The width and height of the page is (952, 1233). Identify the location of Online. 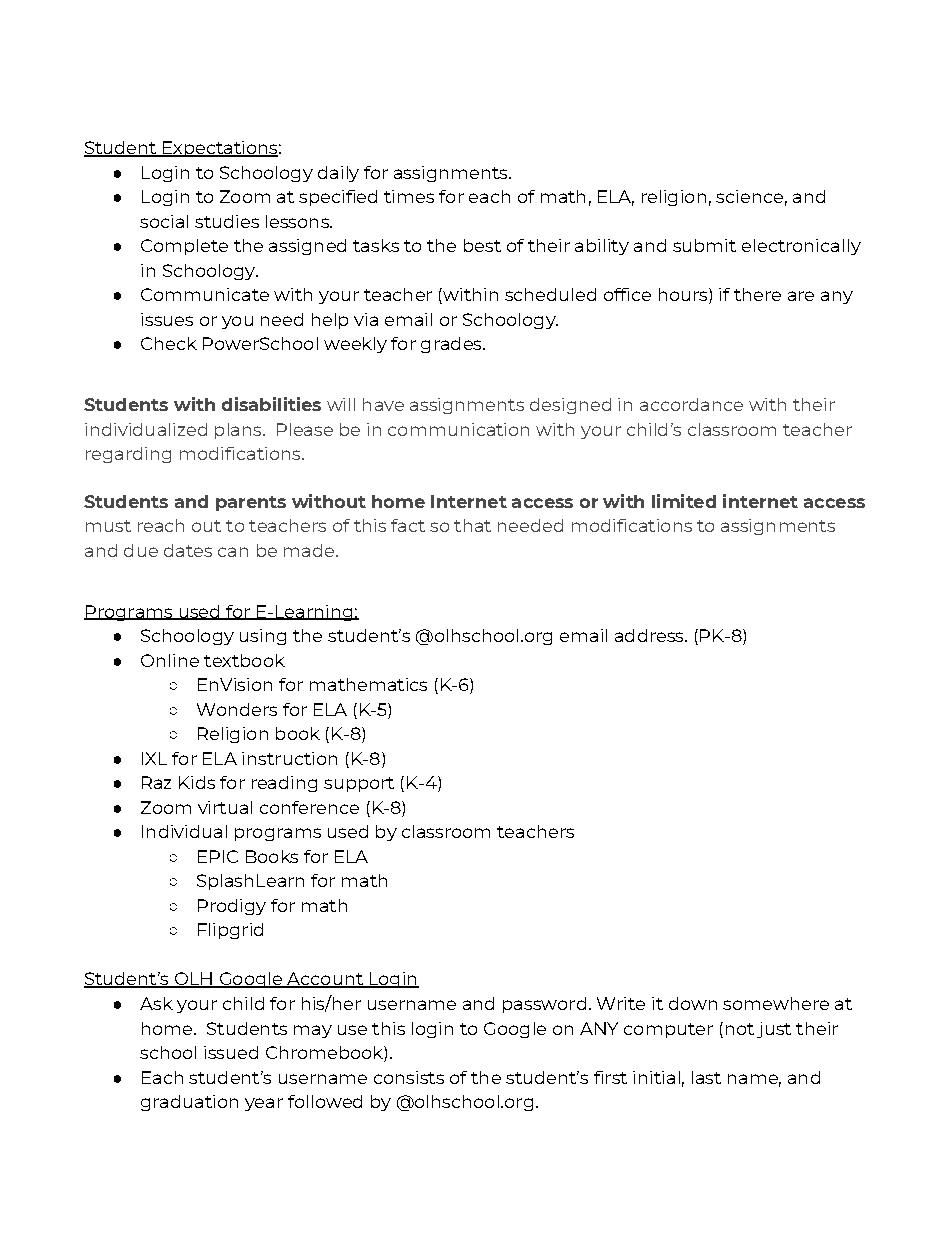
(170, 660).
